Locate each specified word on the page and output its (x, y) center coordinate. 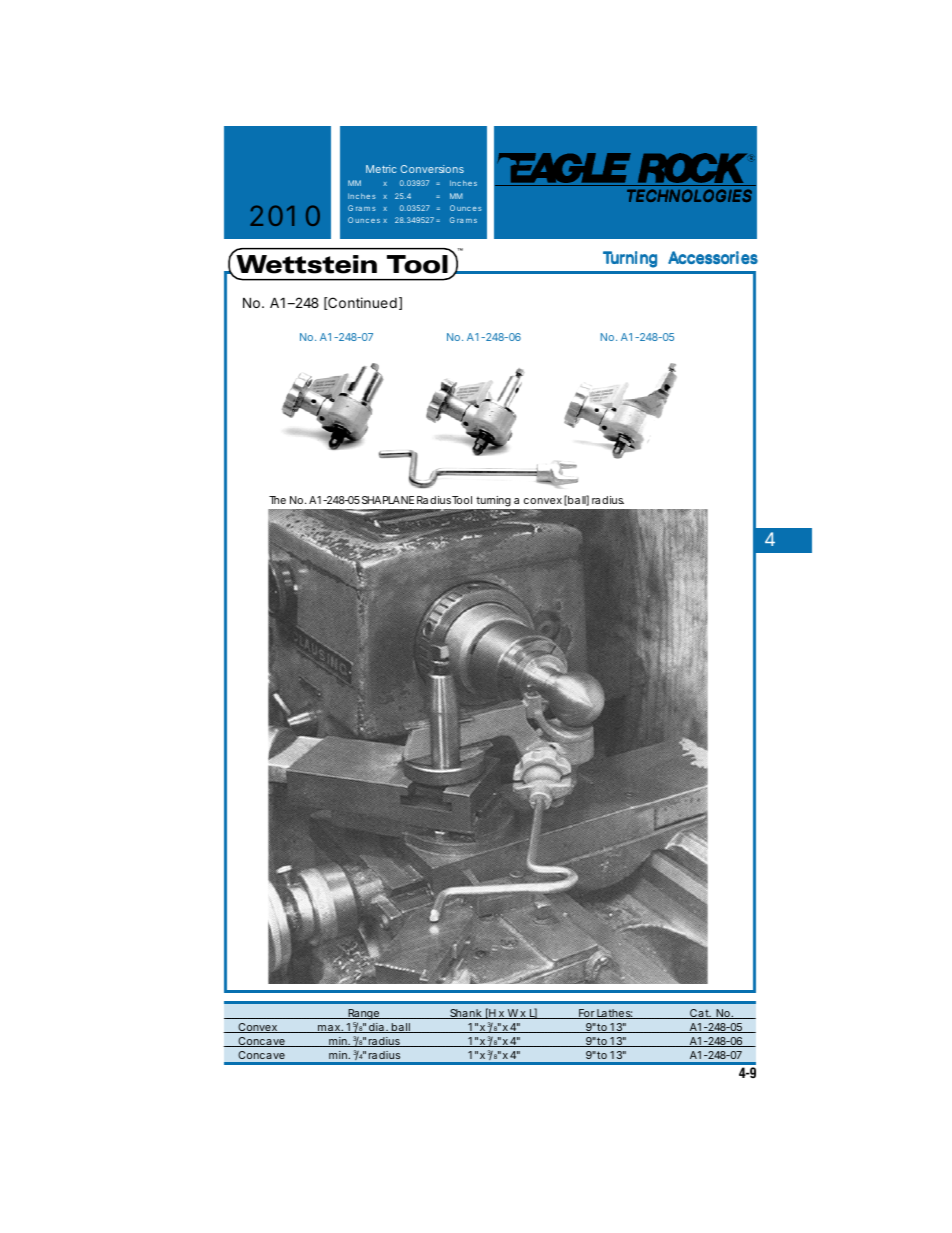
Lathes (614, 1014)
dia (376, 1028)
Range (364, 1014)
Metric (381, 169)
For (587, 1014)
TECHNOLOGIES (689, 195)
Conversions (432, 169)
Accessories (713, 257)
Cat (700, 1014)
